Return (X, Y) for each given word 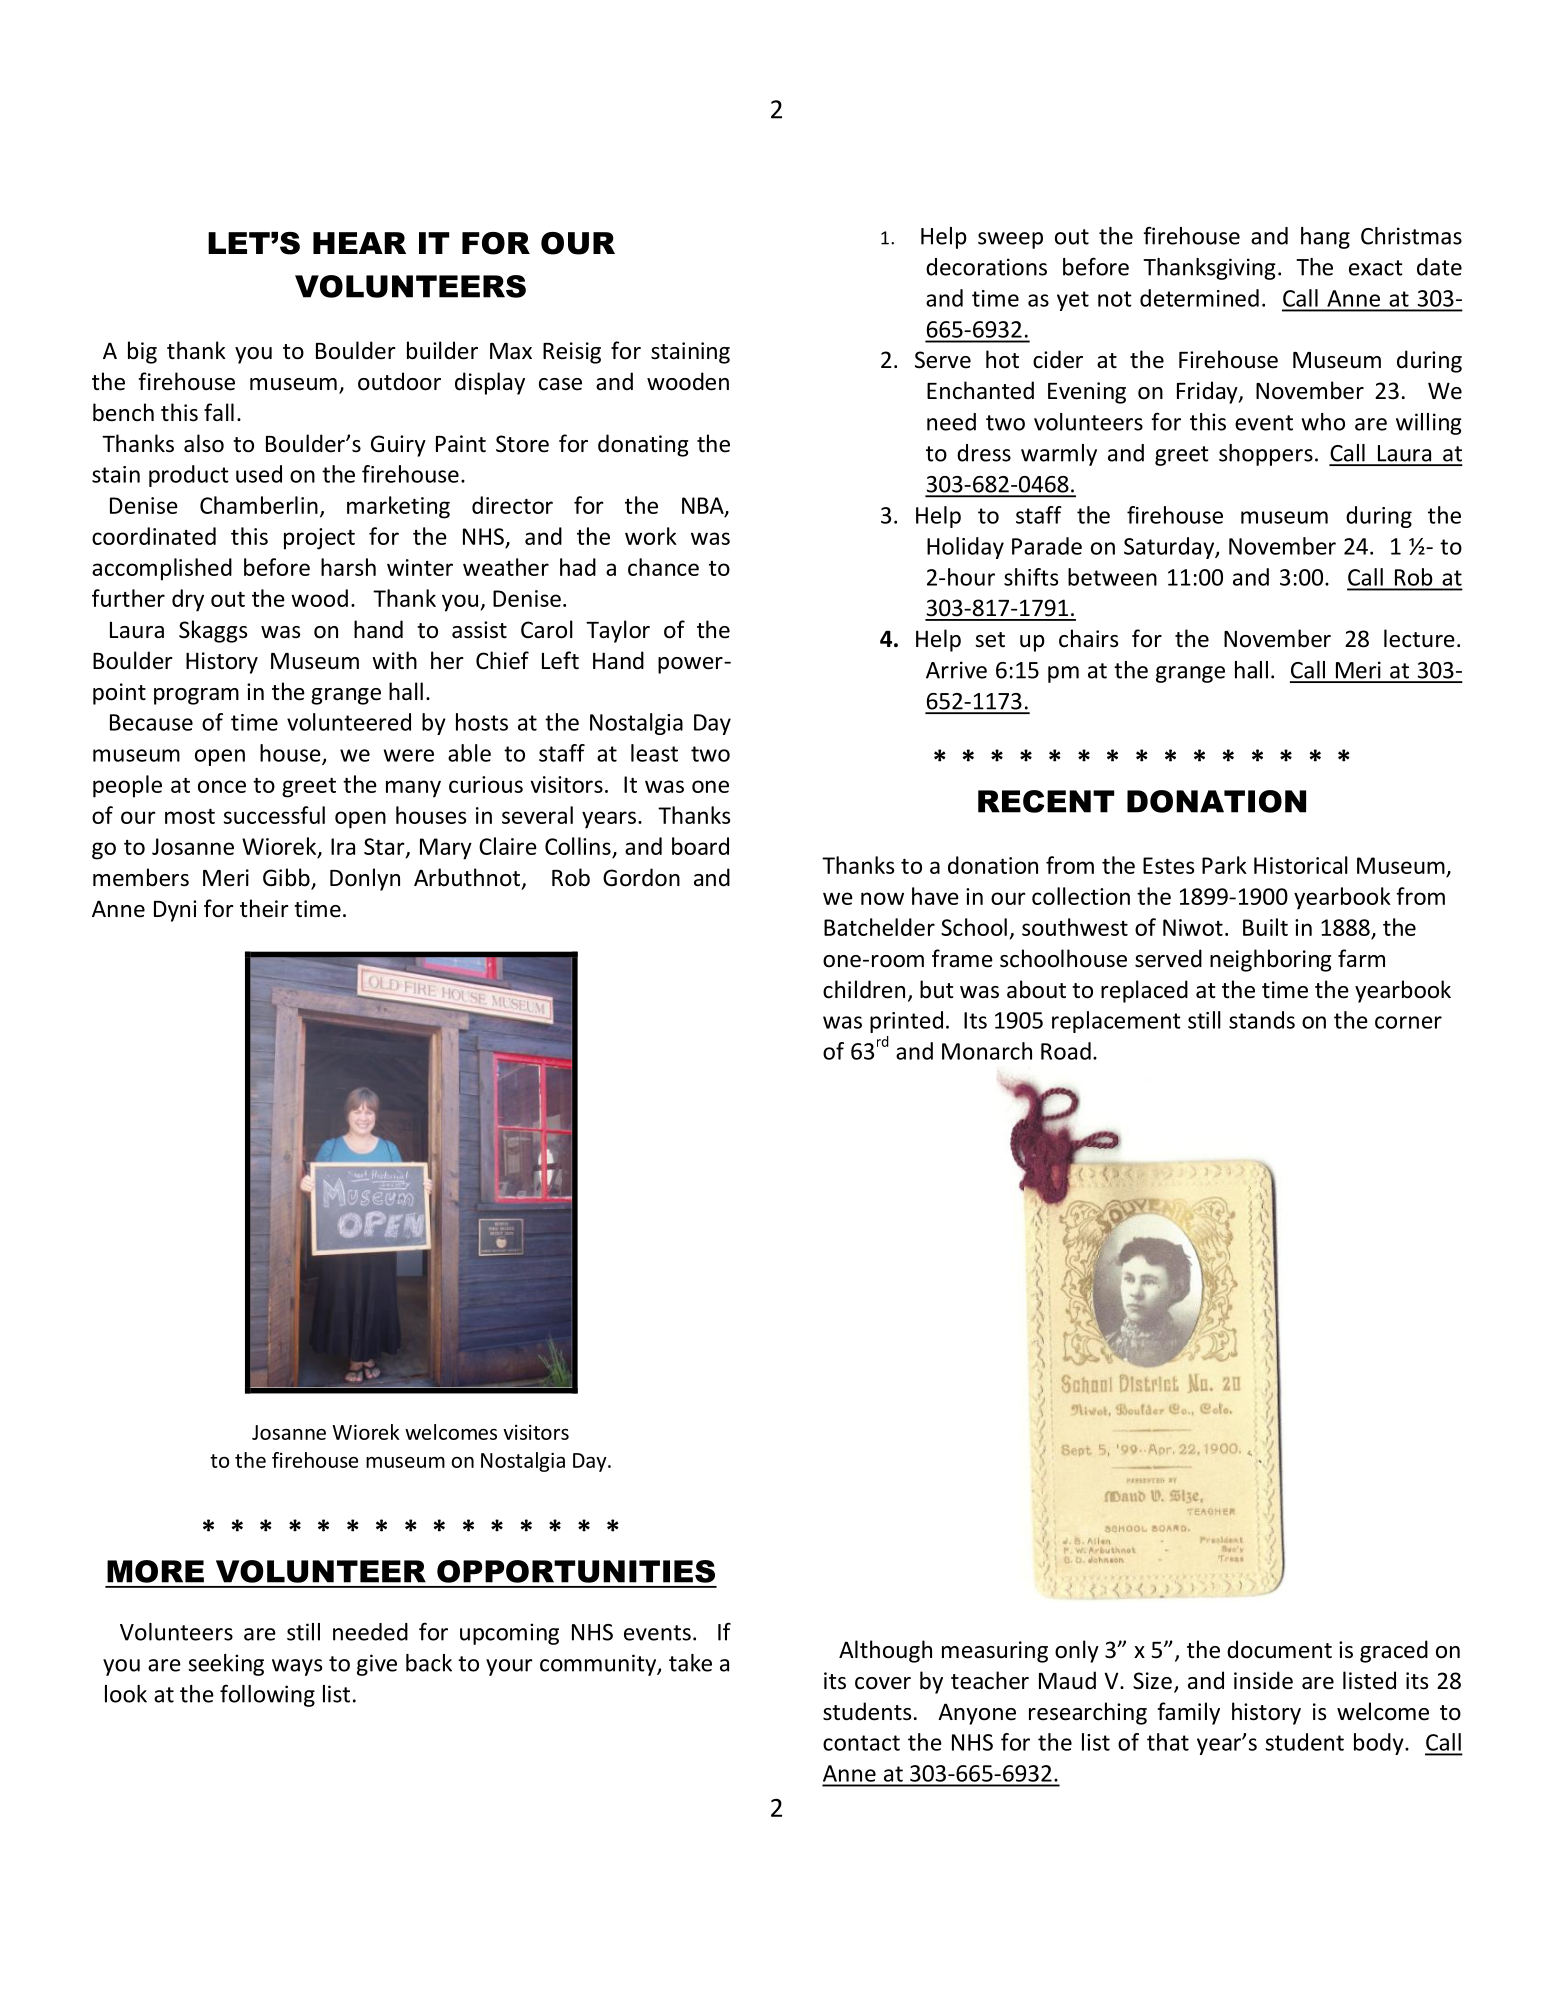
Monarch (987, 1051)
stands (1262, 1020)
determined (1199, 298)
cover (883, 1683)
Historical (1301, 865)
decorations (986, 267)
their (264, 908)
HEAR (359, 243)
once (222, 786)
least (654, 753)
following (267, 1695)
